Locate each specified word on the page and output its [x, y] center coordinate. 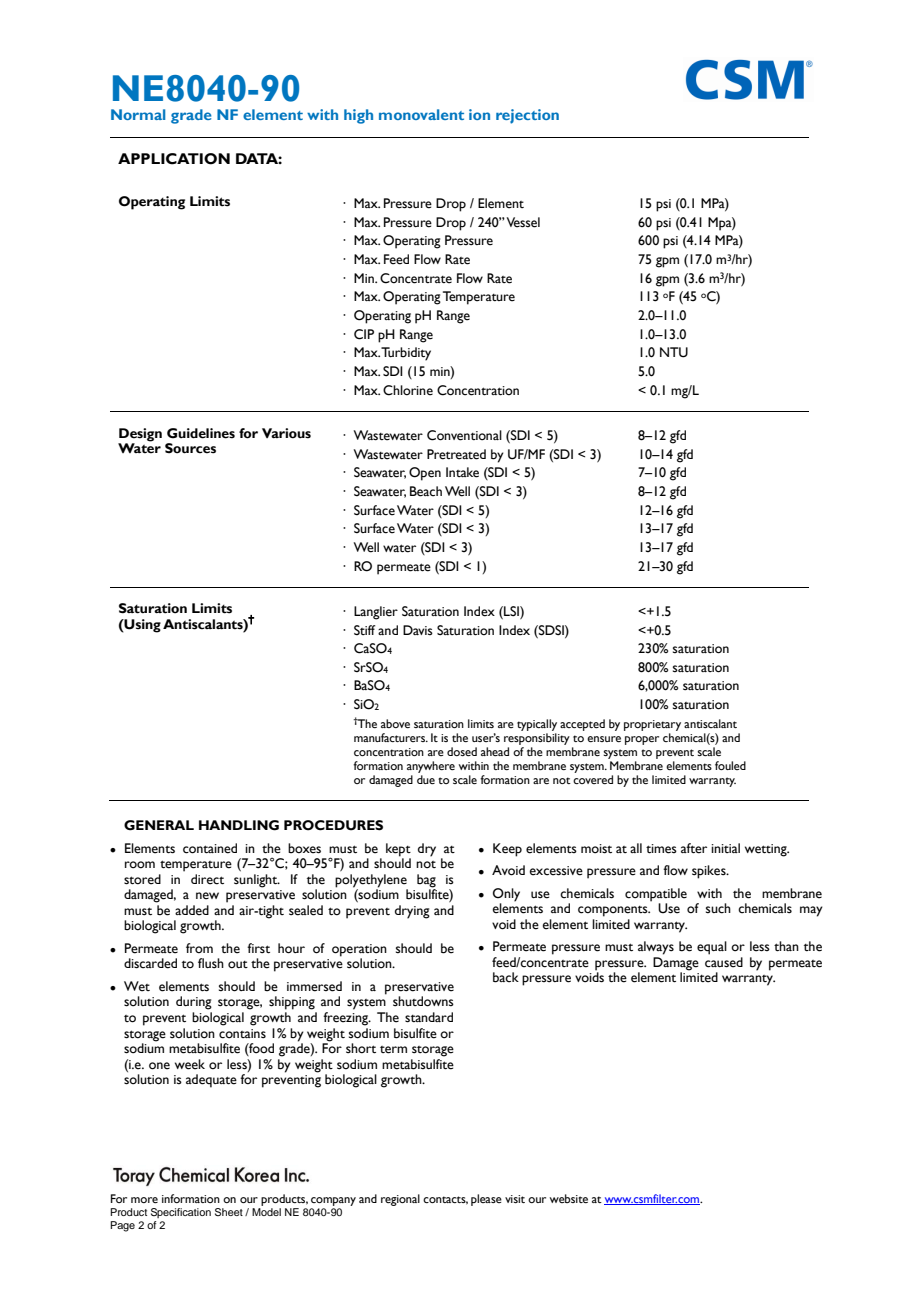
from [199, 948]
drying [412, 912]
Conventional [464, 435]
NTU [674, 352]
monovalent [421, 114]
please [486, 1200]
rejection [527, 116]
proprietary [652, 725]
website [569, 1198]
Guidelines [201, 433]
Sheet [229, 1212]
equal [712, 948]
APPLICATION [174, 159]
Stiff [364, 630]
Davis [418, 630]
